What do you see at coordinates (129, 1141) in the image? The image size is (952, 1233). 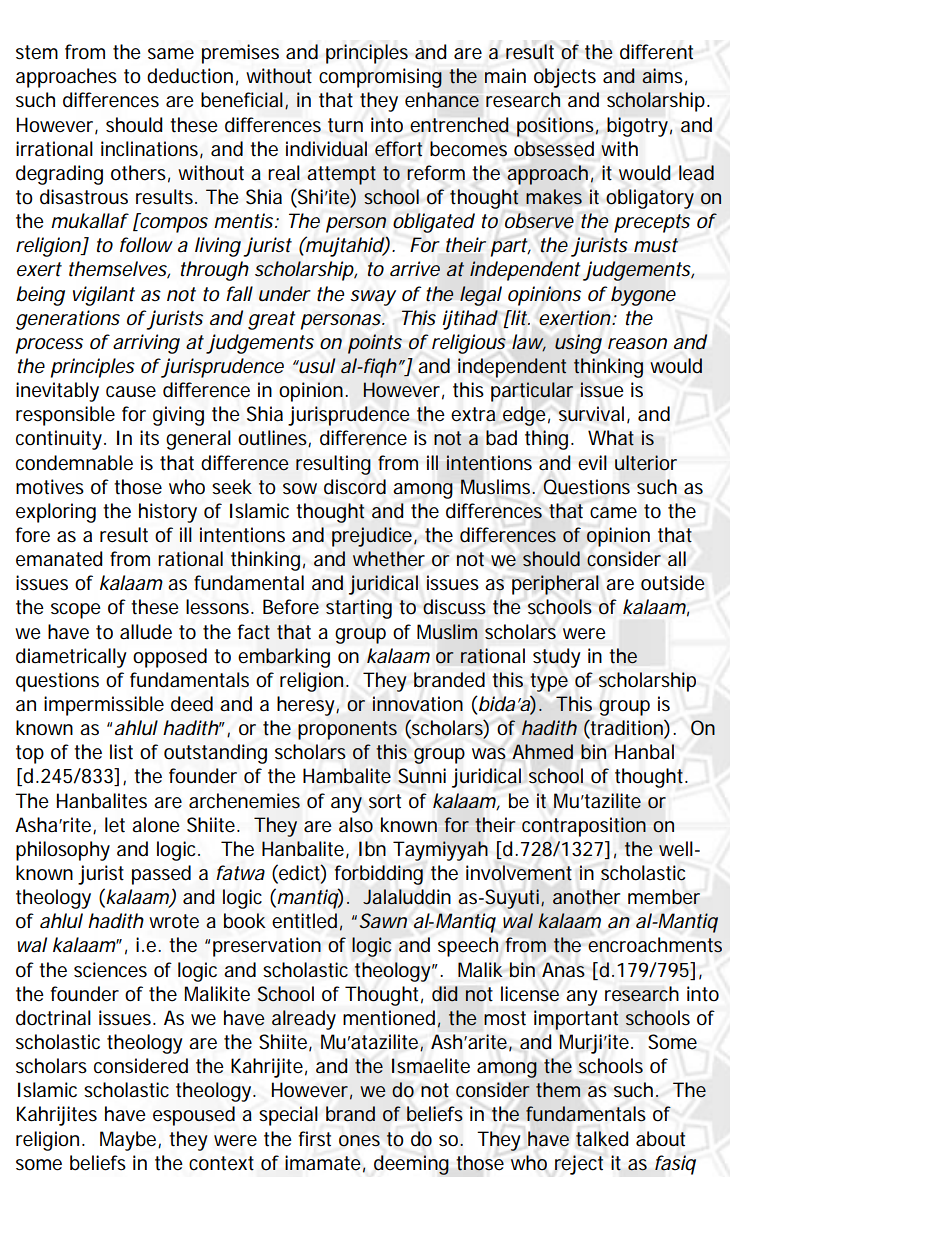 I see `Maybe` at bounding box center [129, 1141].
